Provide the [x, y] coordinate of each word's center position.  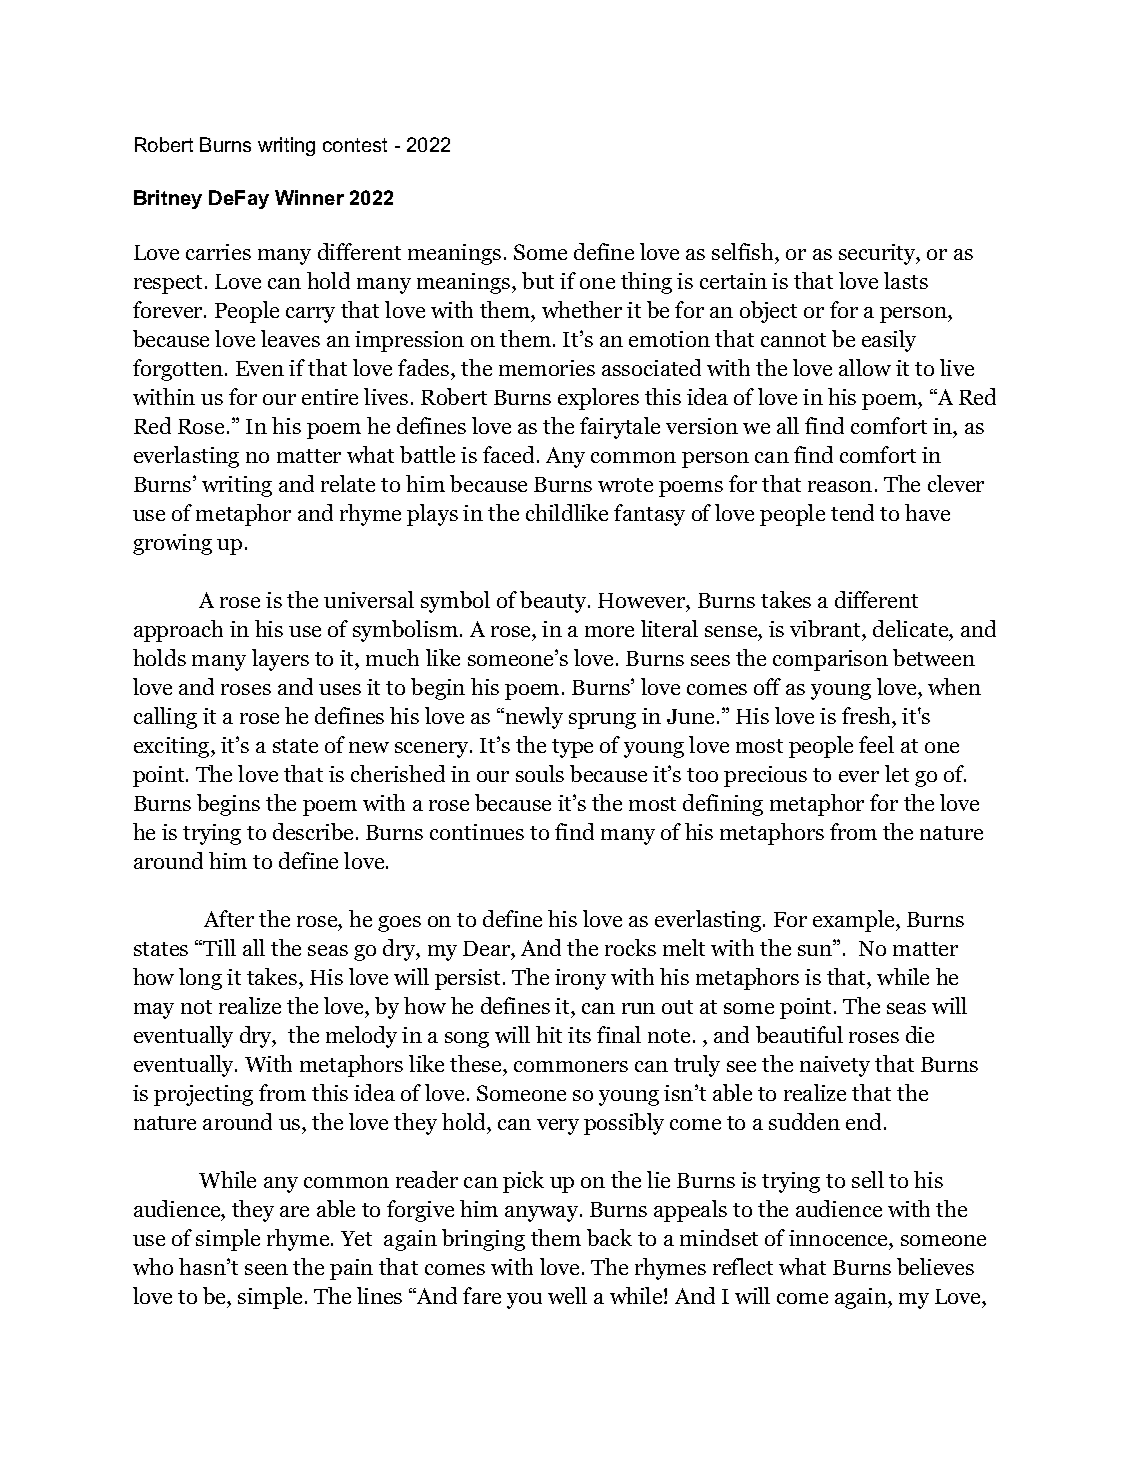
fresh [867, 715]
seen [266, 1269]
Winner [309, 197]
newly [534, 718]
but [538, 280]
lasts [906, 280]
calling [165, 718]
